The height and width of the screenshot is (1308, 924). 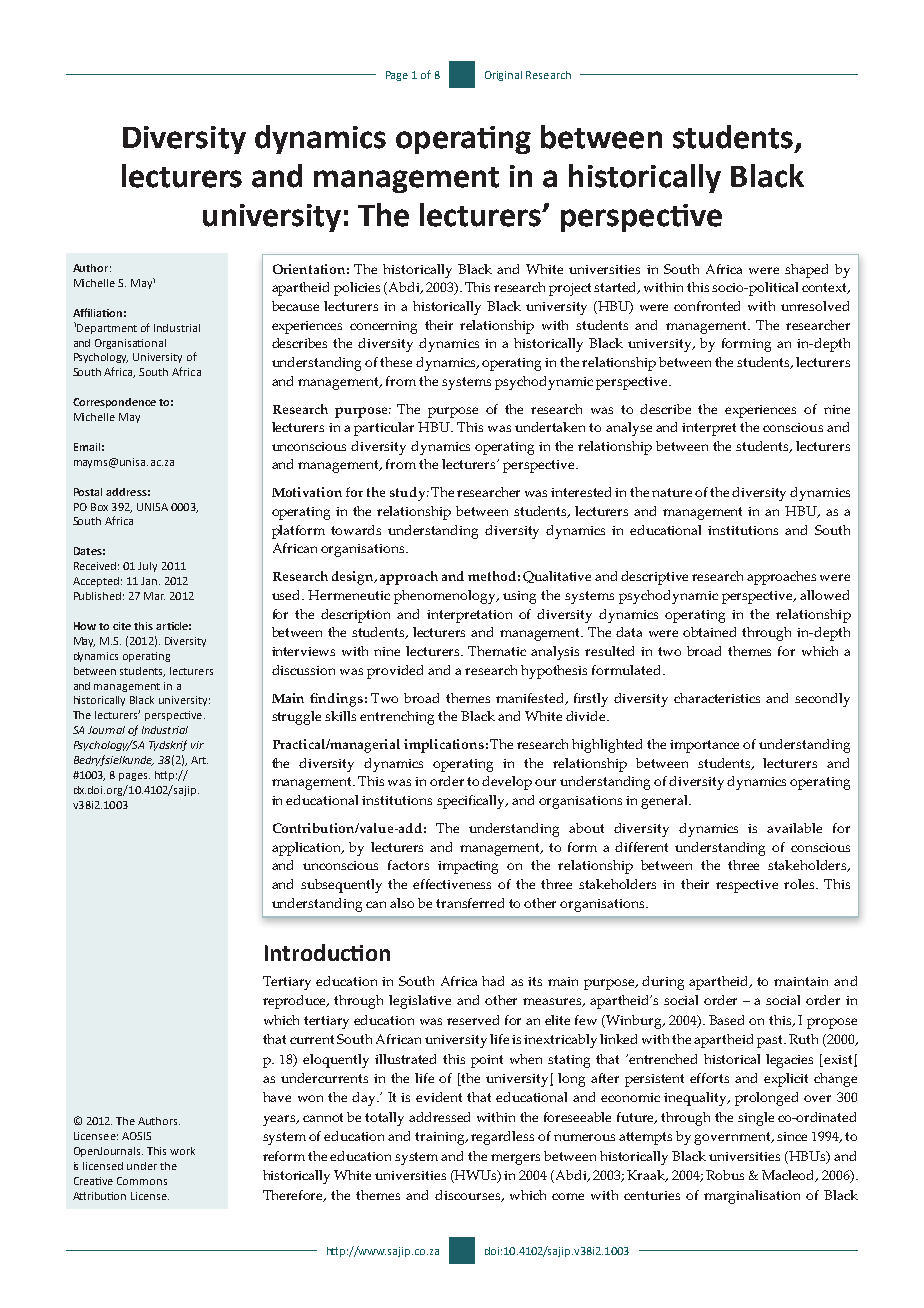 What do you see at coordinates (472, 802) in the screenshot?
I see `specifically` at bounding box center [472, 802].
